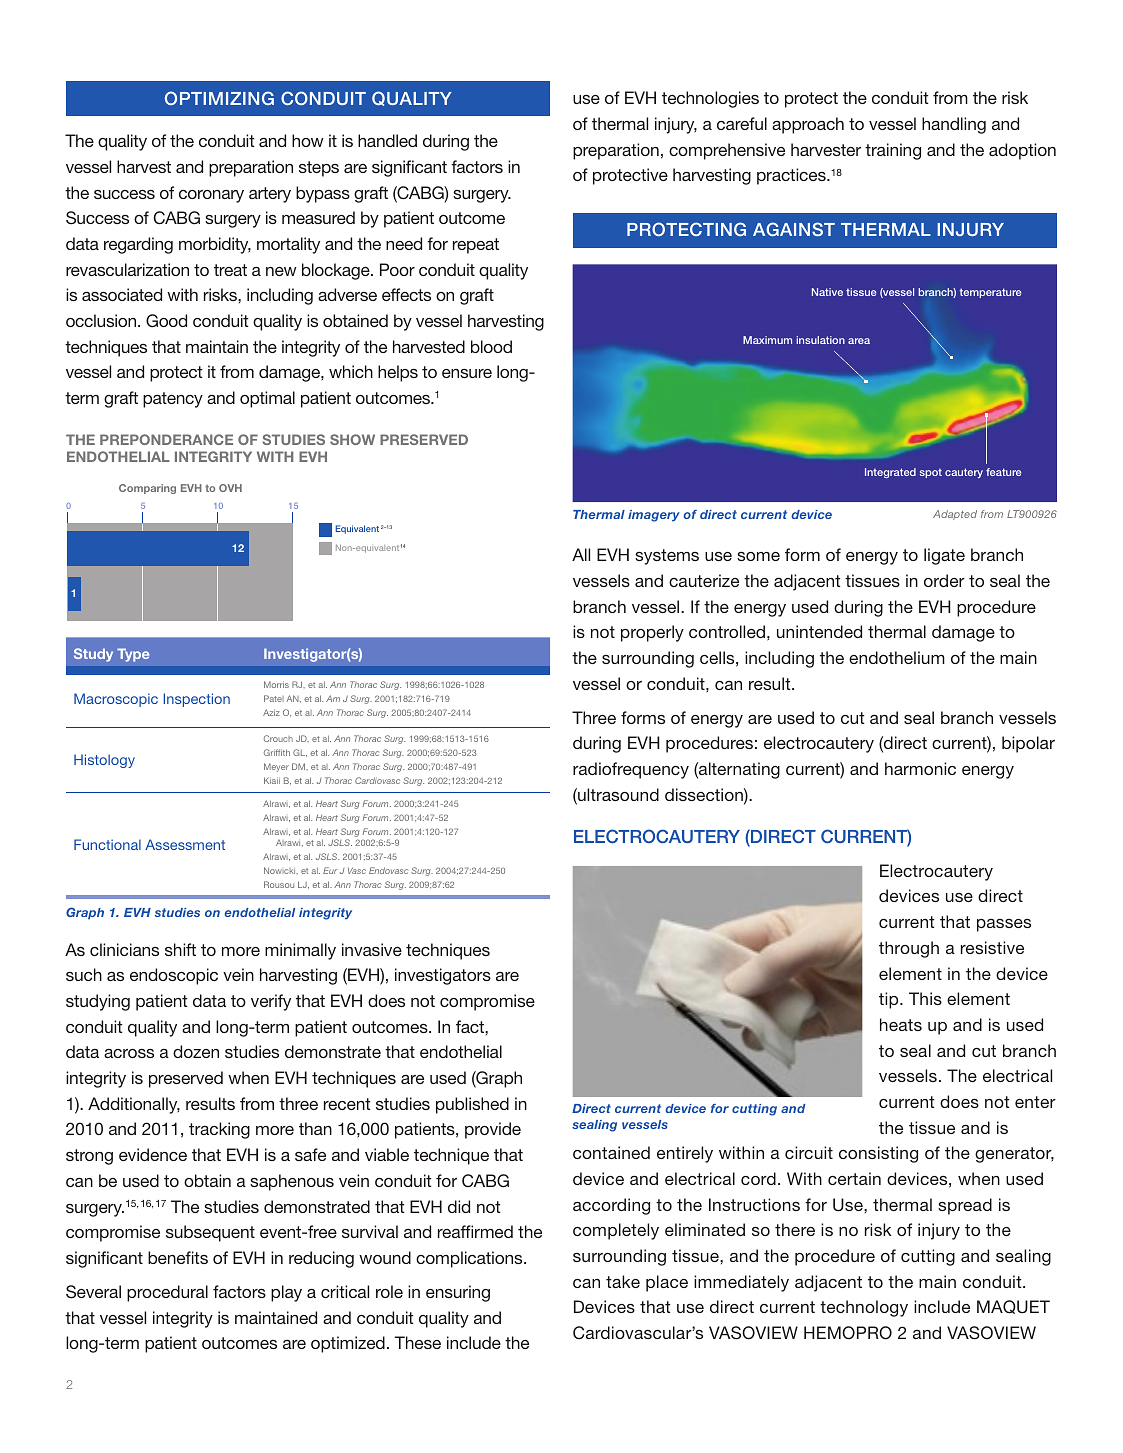 The width and height of the page is (1123, 1453). Describe the element at coordinates (491, 346) in the page. I see `blood` at that location.
